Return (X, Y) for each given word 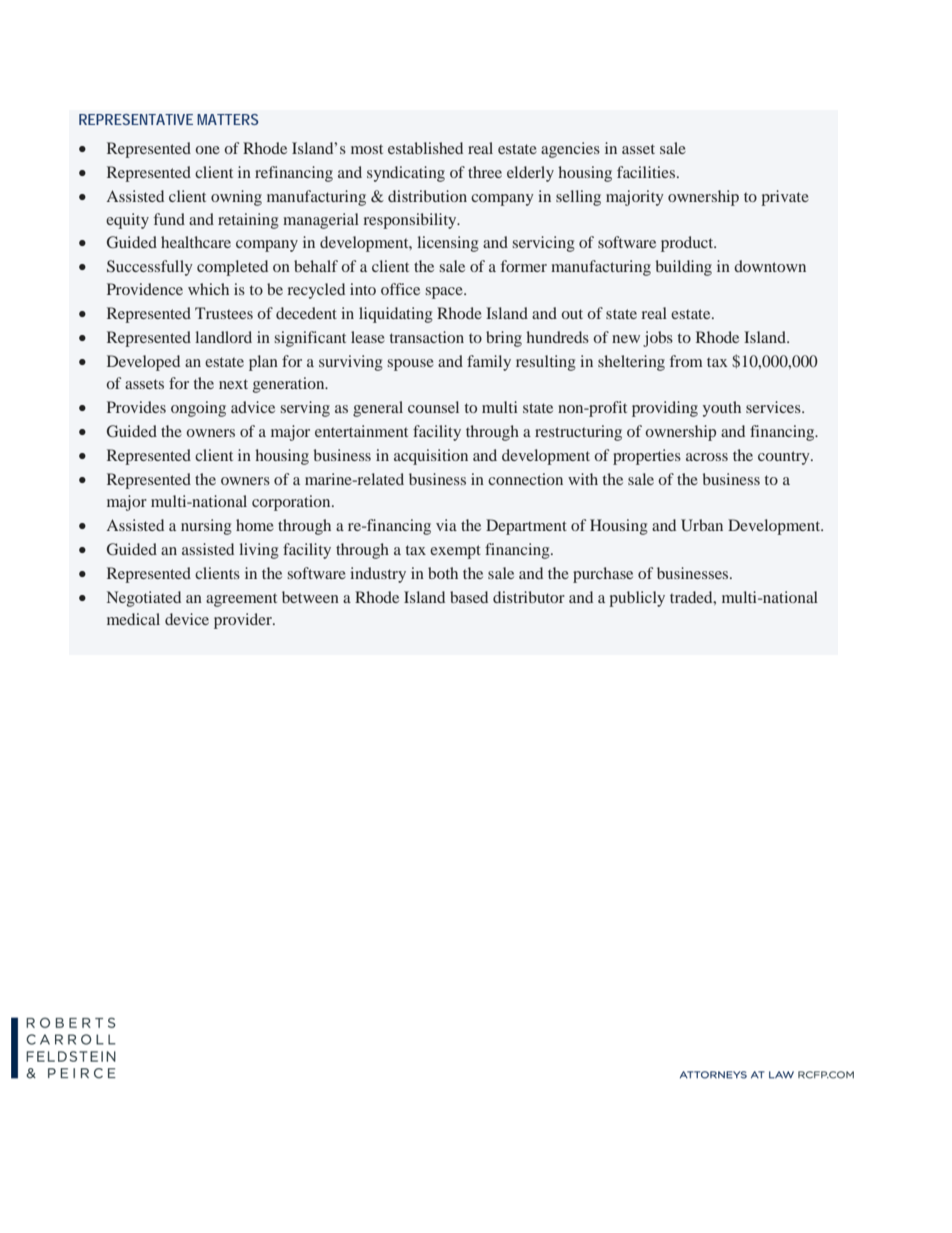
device (187, 619)
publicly (637, 599)
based (469, 597)
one (207, 150)
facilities (646, 172)
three (485, 172)
